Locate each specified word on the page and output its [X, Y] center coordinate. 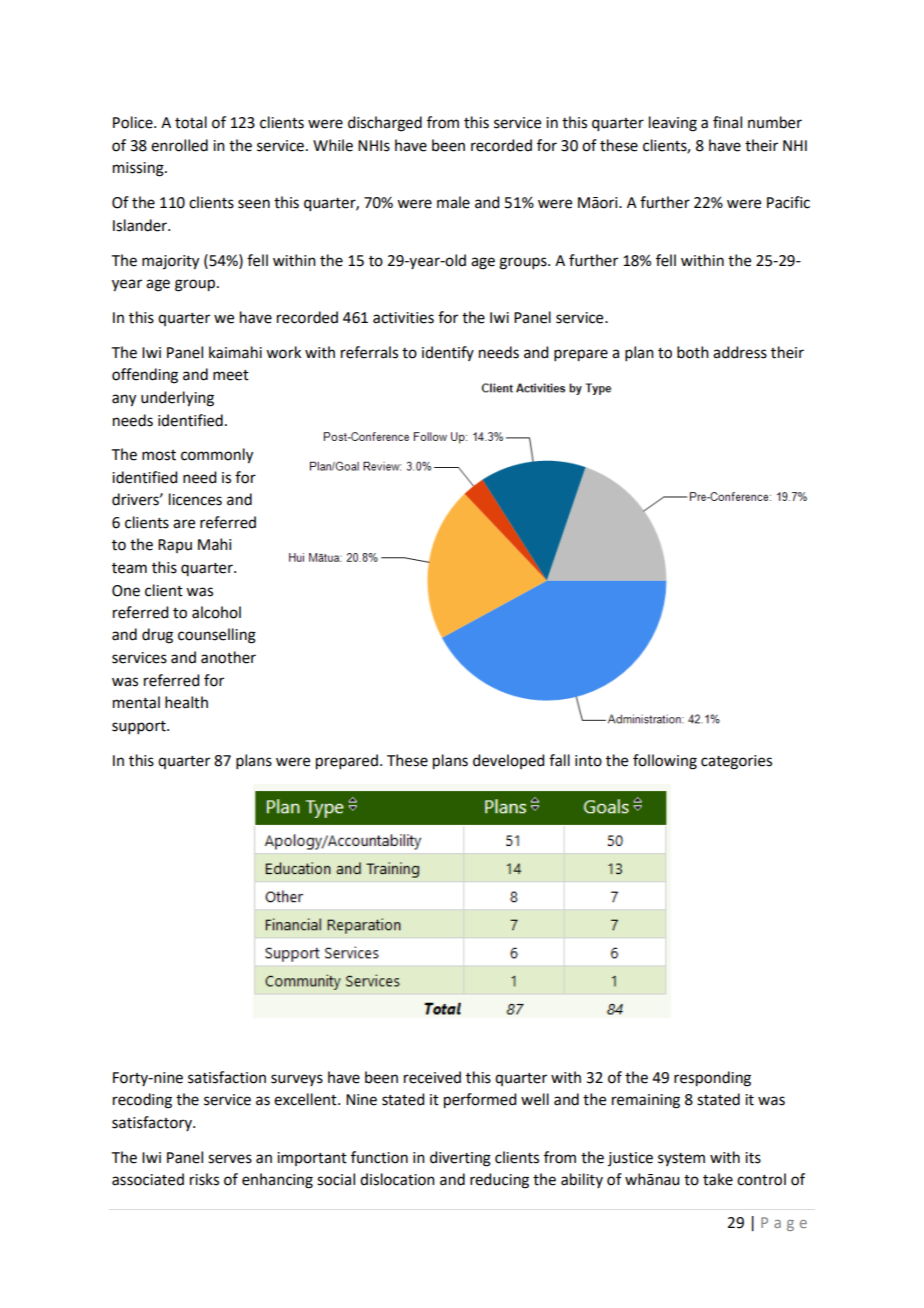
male [453, 202]
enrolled [179, 145]
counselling [217, 636]
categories [736, 762]
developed [508, 761]
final [727, 122]
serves [230, 1159]
